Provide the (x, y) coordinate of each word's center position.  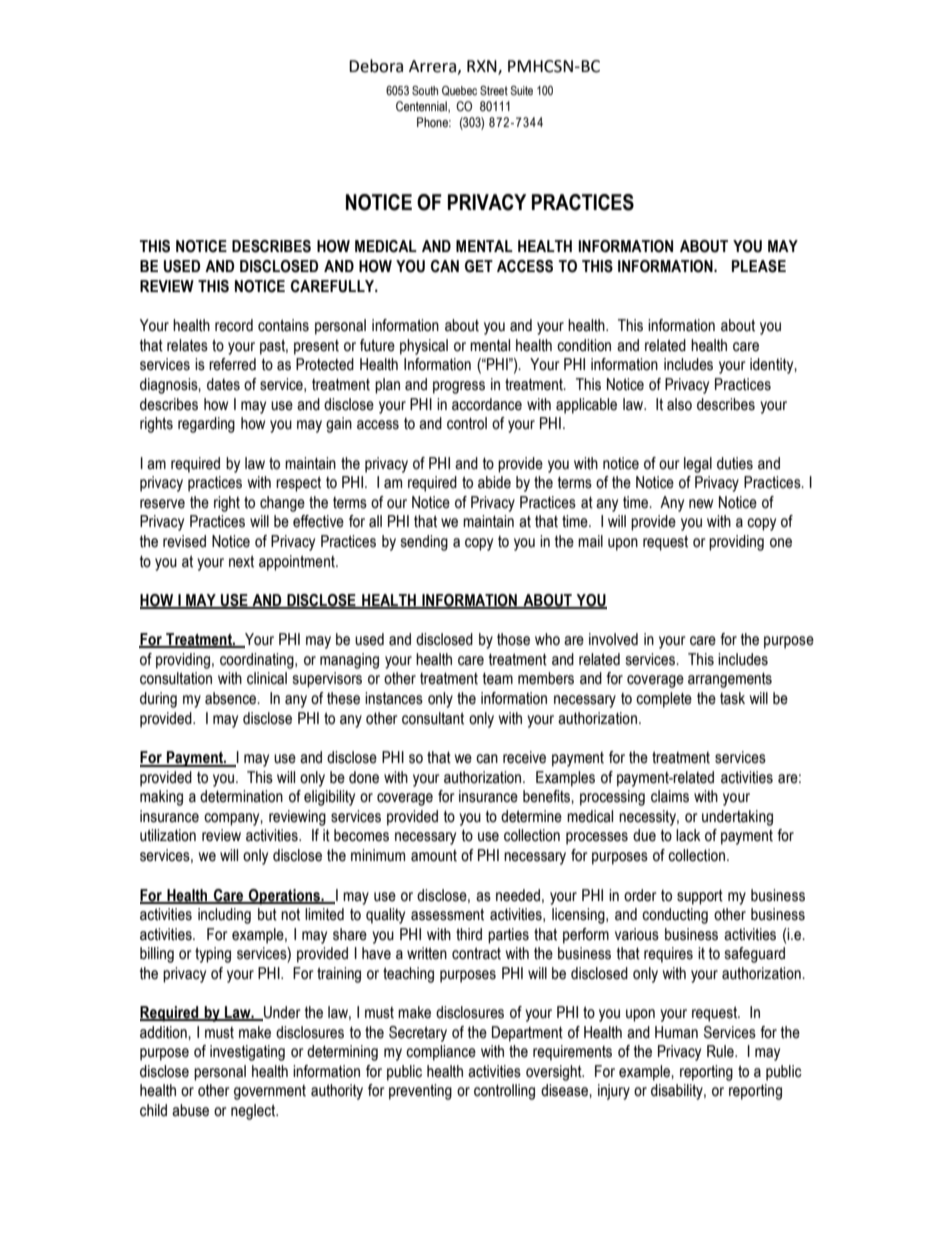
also (679, 404)
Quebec (459, 91)
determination (241, 796)
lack (688, 835)
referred (232, 364)
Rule (721, 1051)
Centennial (422, 107)
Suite (521, 90)
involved (613, 639)
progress (459, 387)
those (513, 639)
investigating (247, 1053)
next (241, 561)
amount (434, 856)
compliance (441, 1053)
